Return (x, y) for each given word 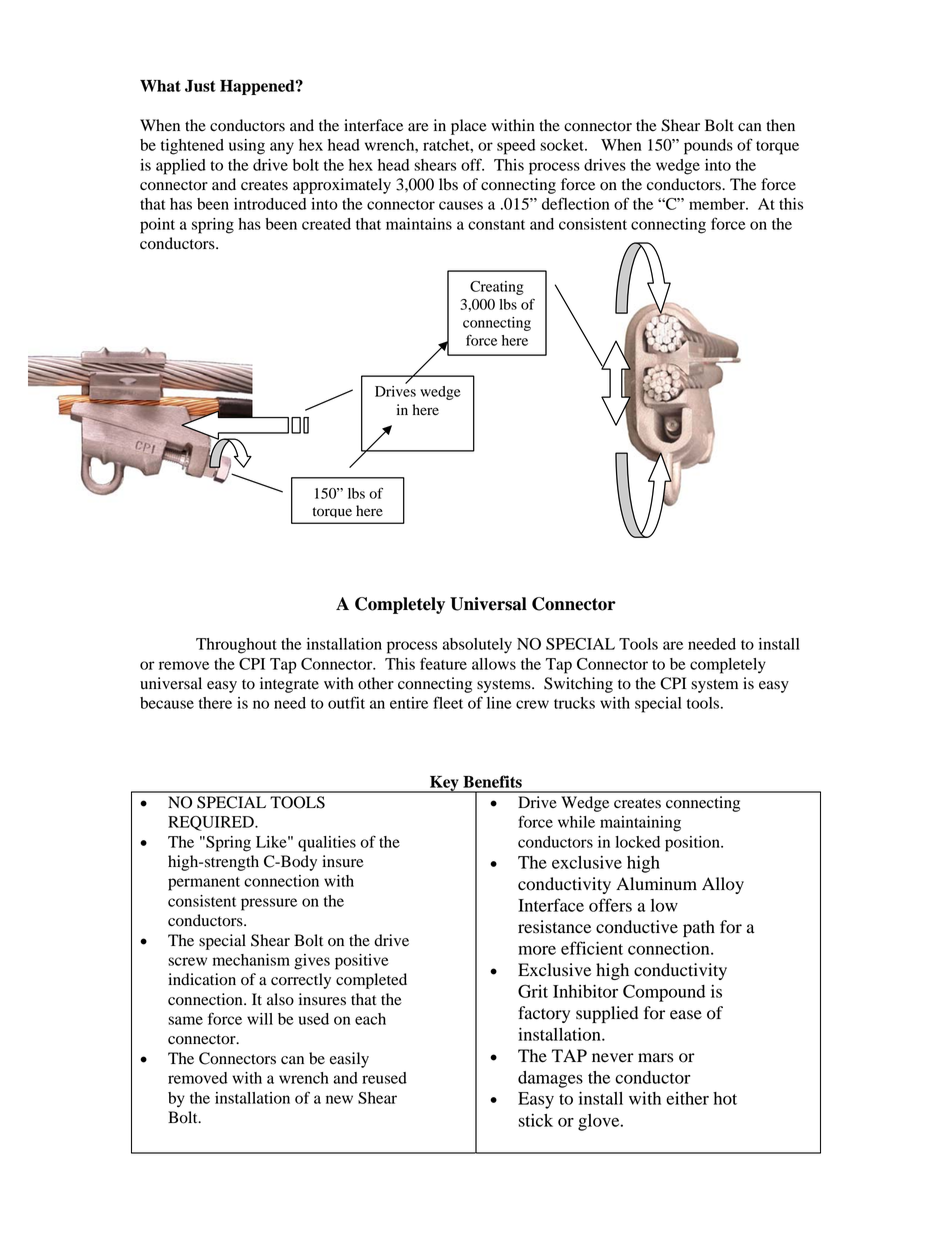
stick (535, 1120)
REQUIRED (212, 823)
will (260, 1019)
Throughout (236, 646)
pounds (708, 147)
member (718, 204)
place (469, 127)
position (693, 844)
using (247, 147)
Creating (497, 288)
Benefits (492, 781)
